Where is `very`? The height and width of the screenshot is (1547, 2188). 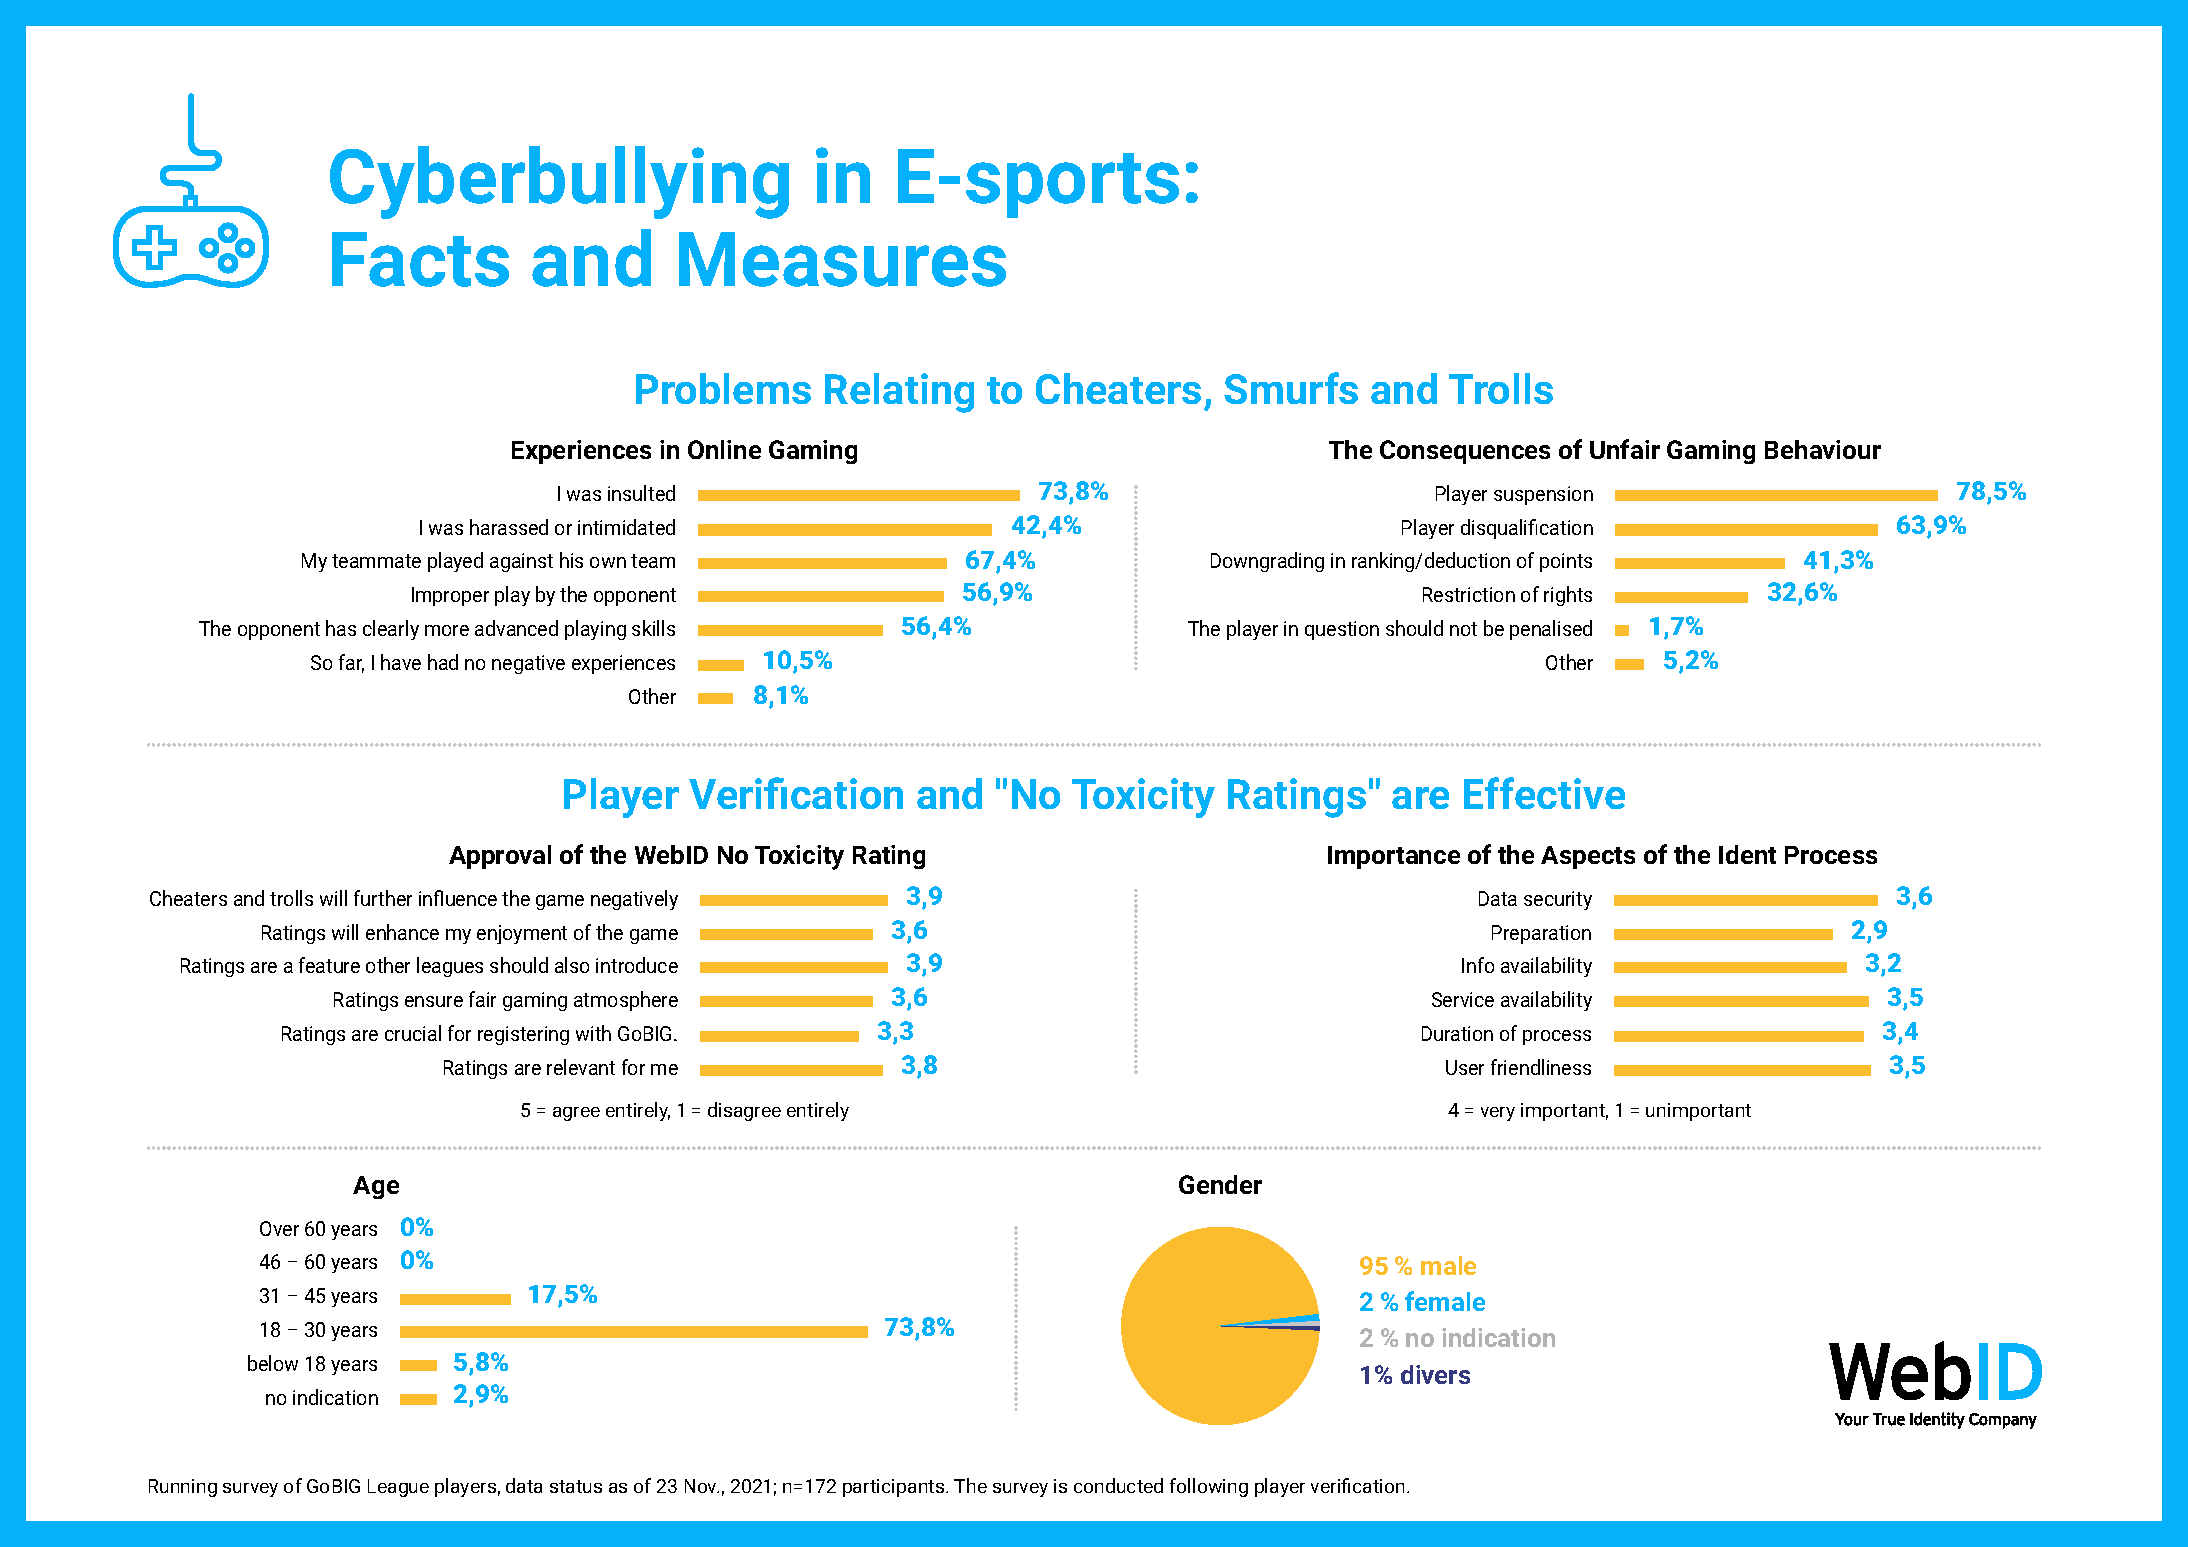
very is located at coordinates (1498, 1114).
